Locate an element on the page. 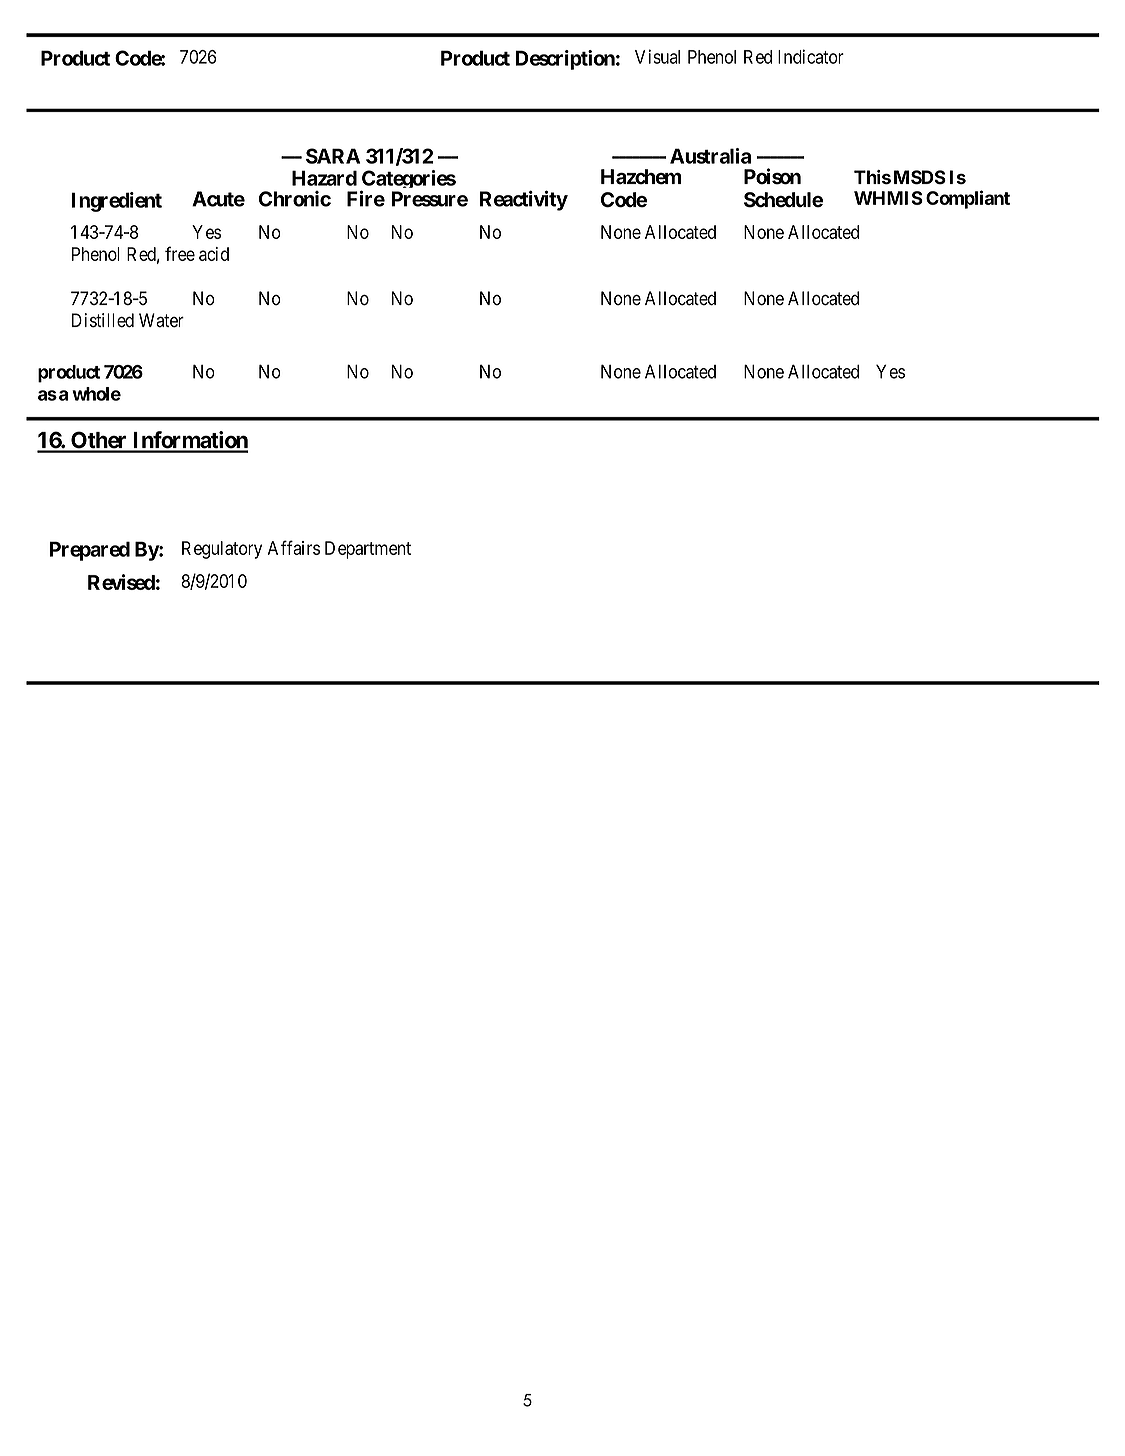 The image size is (1125, 1456). Reactivity is located at coordinates (524, 200).
